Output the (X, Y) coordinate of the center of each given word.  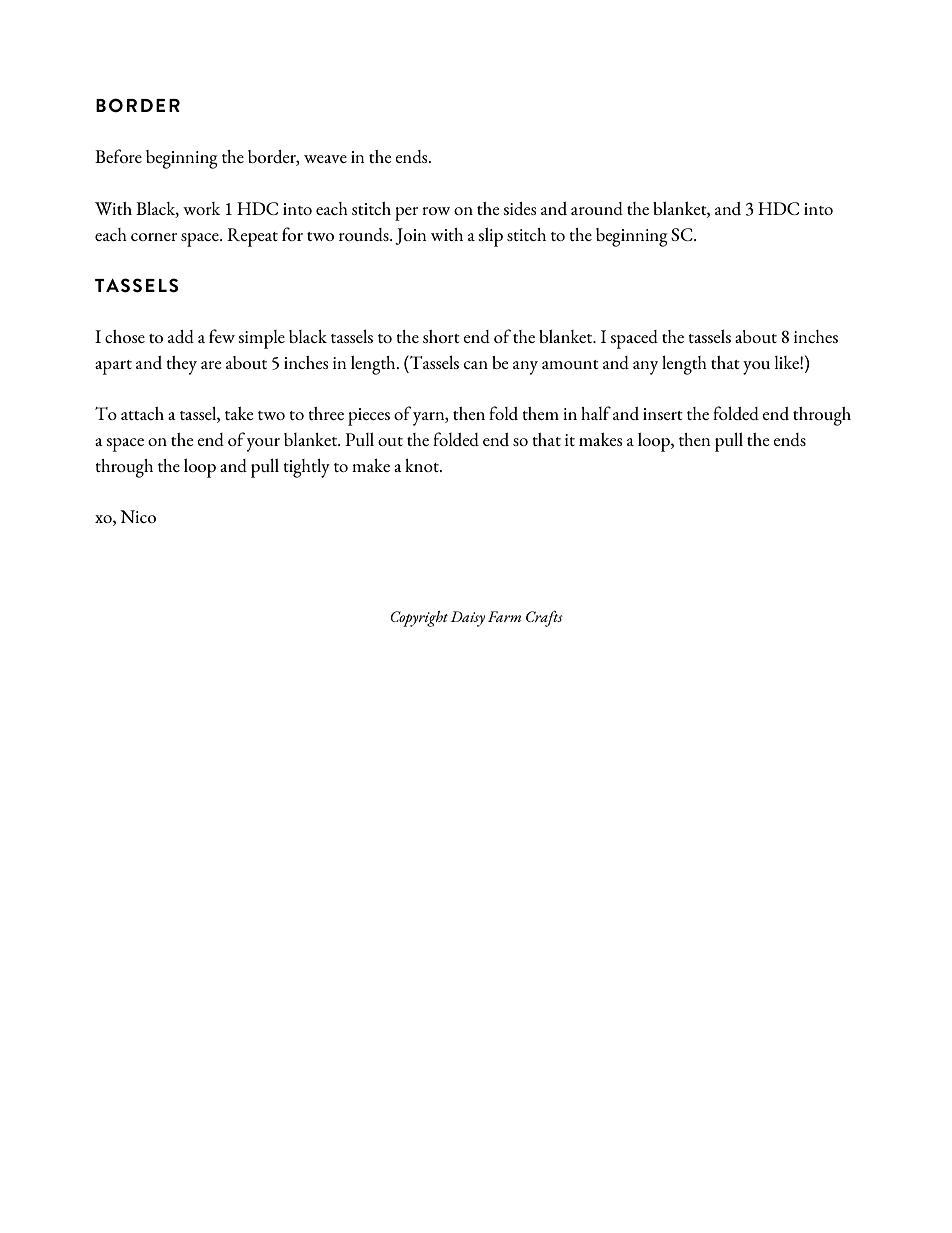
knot (423, 465)
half (596, 413)
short (441, 336)
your (263, 445)
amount (570, 364)
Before (118, 156)
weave (325, 159)
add (181, 336)
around (597, 208)
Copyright (419, 619)
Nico (138, 516)
